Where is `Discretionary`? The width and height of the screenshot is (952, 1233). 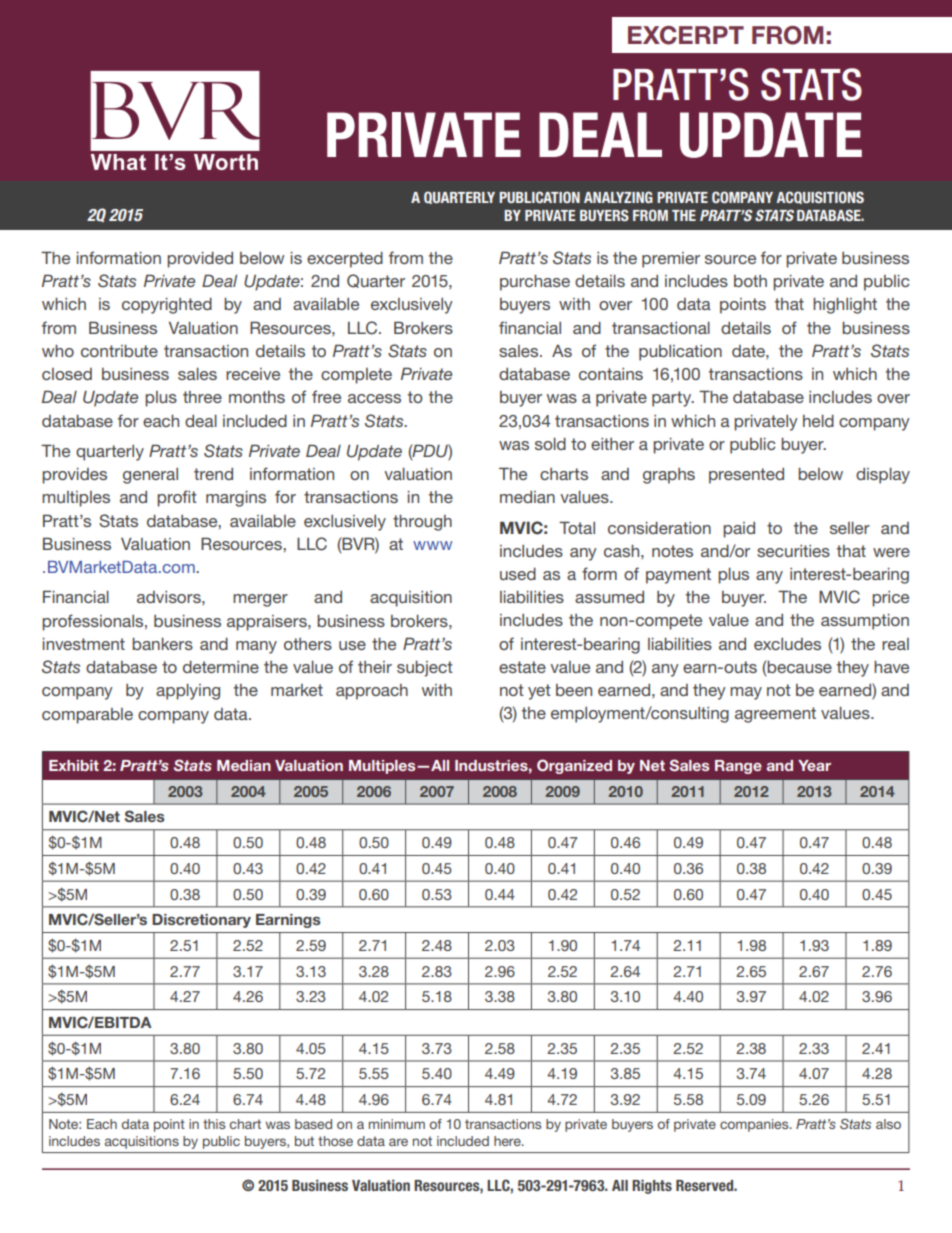
Discretionary is located at coordinates (201, 921).
